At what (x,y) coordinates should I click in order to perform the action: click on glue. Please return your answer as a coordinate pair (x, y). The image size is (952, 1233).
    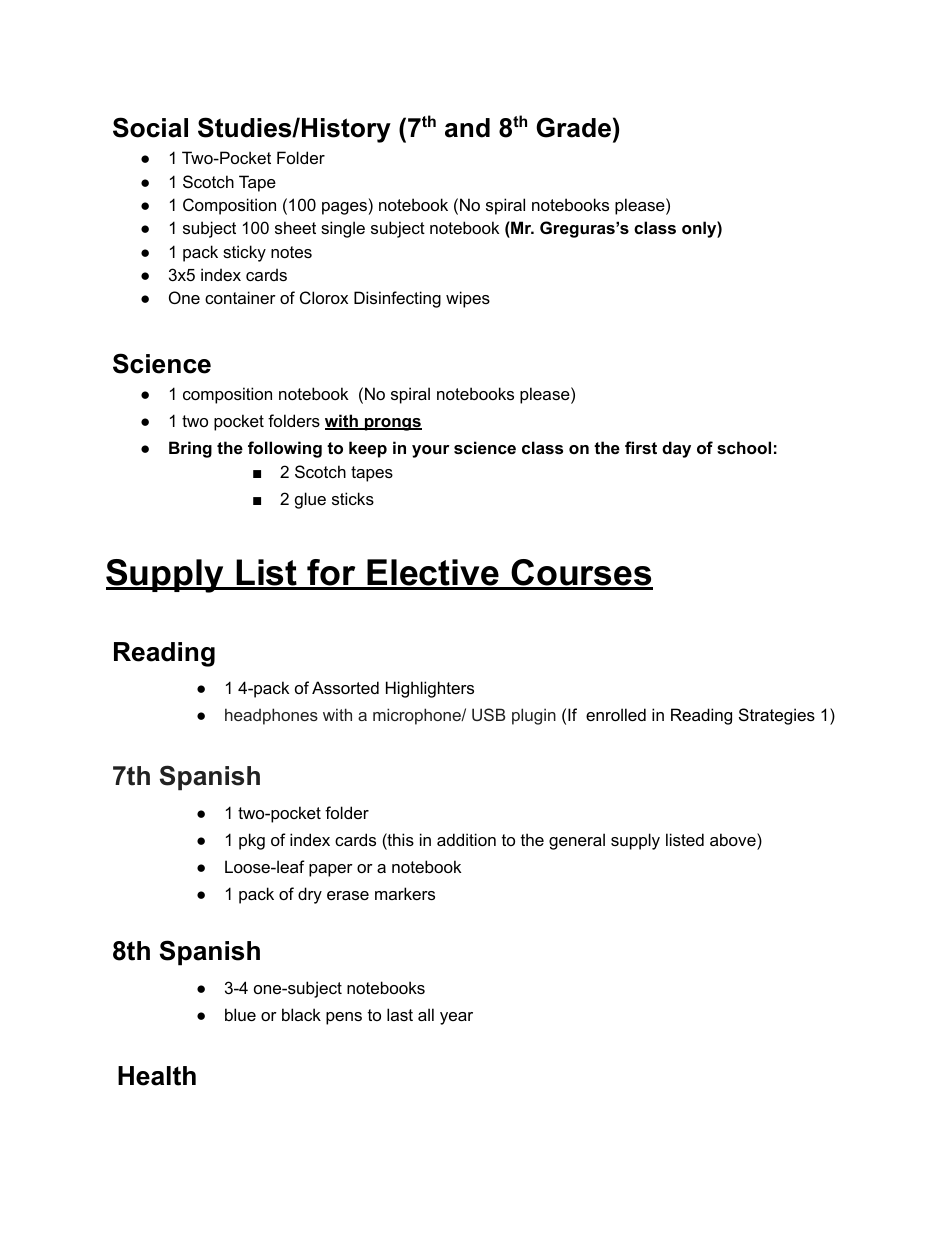
    Looking at the image, I should click on (310, 500).
